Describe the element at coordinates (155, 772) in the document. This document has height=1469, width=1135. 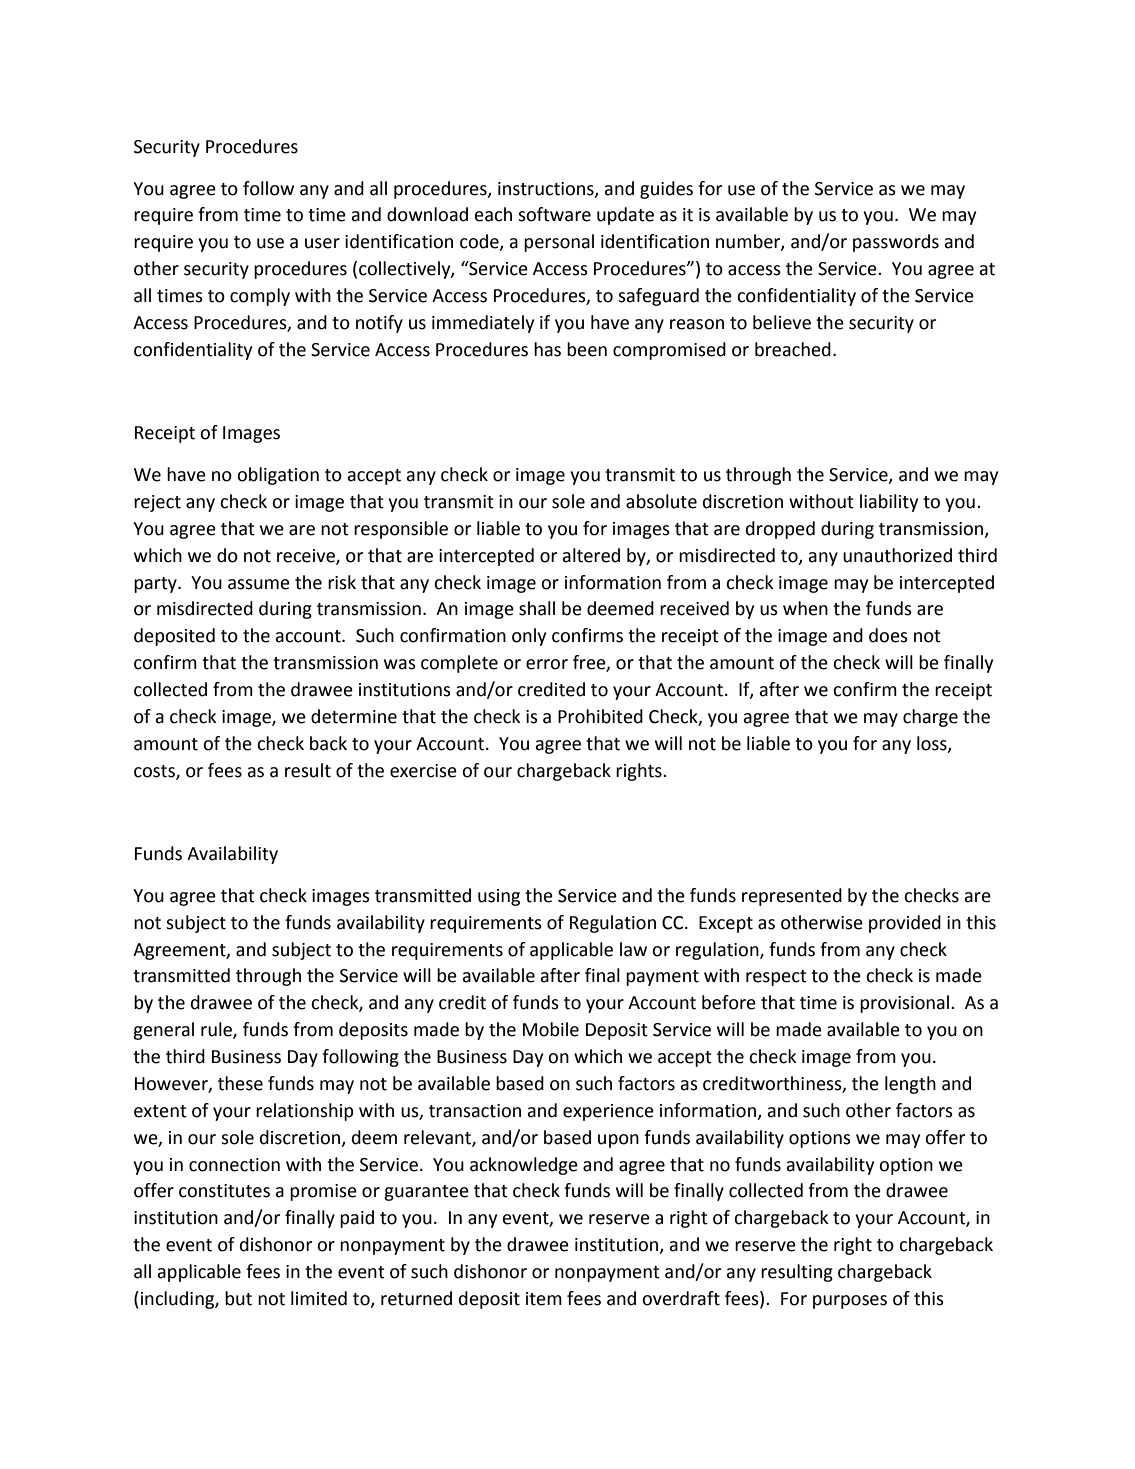
I see `costs` at that location.
